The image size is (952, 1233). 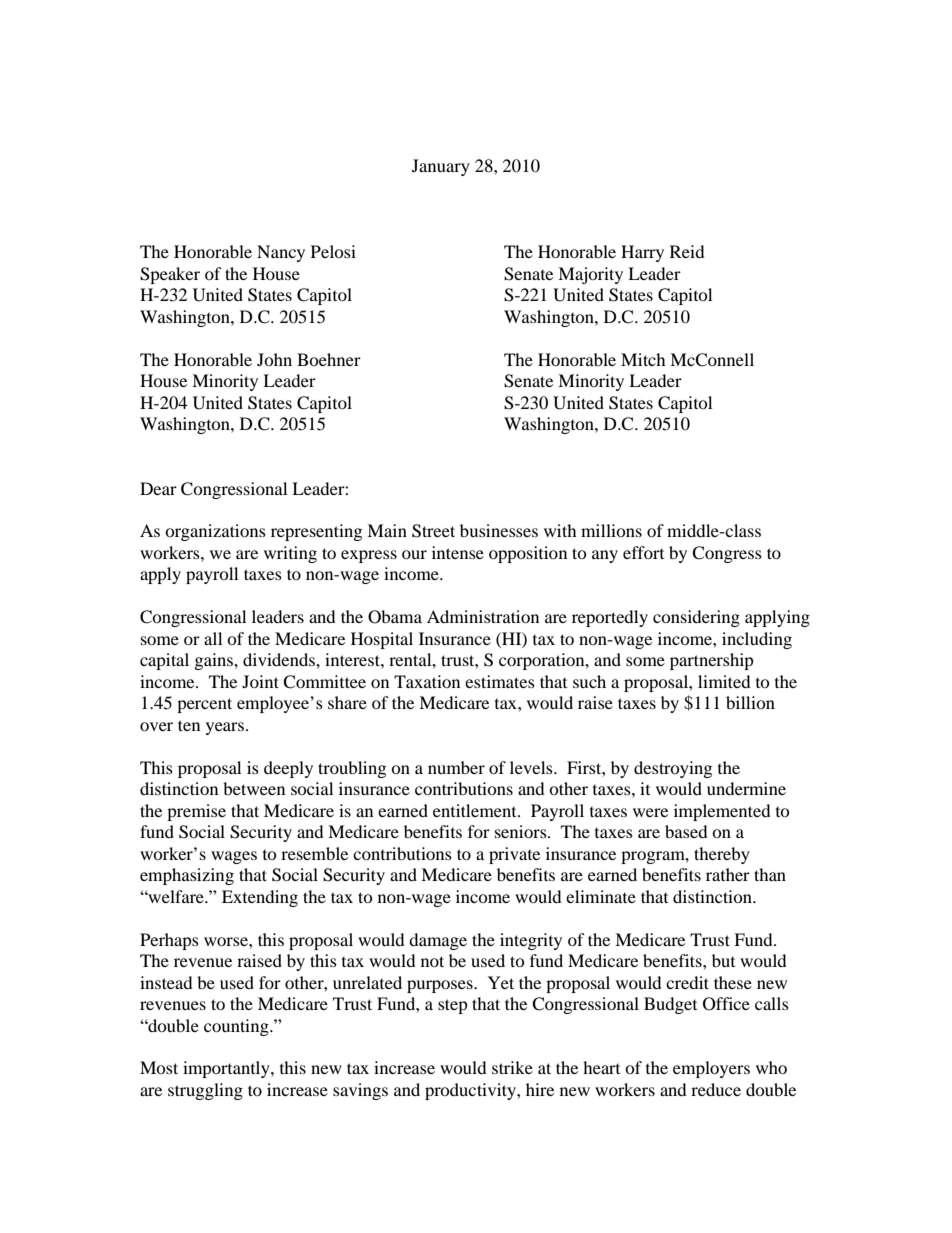 What do you see at coordinates (696, 618) in the document?
I see `considering` at bounding box center [696, 618].
